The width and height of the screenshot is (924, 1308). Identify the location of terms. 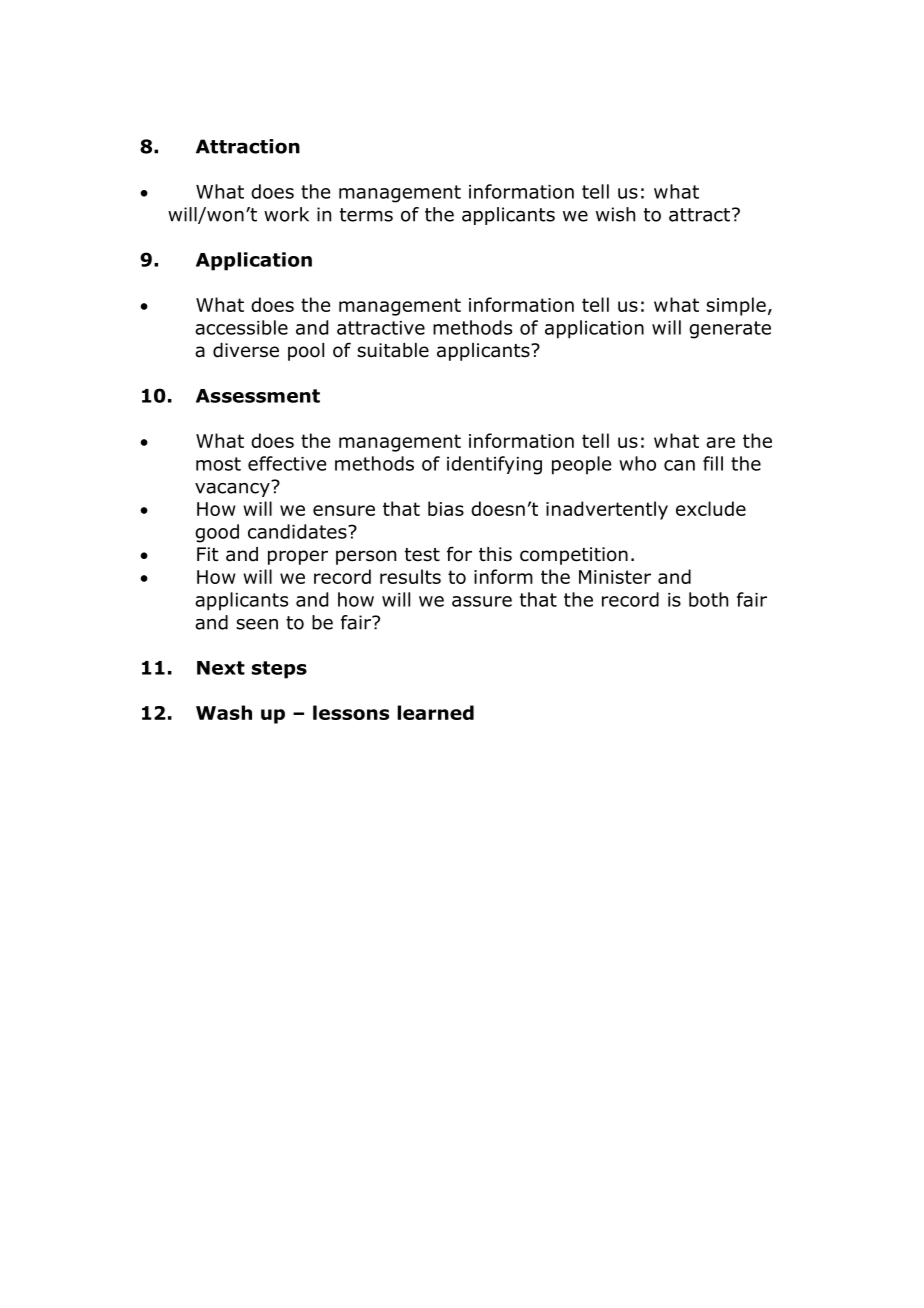
(366, 215).
